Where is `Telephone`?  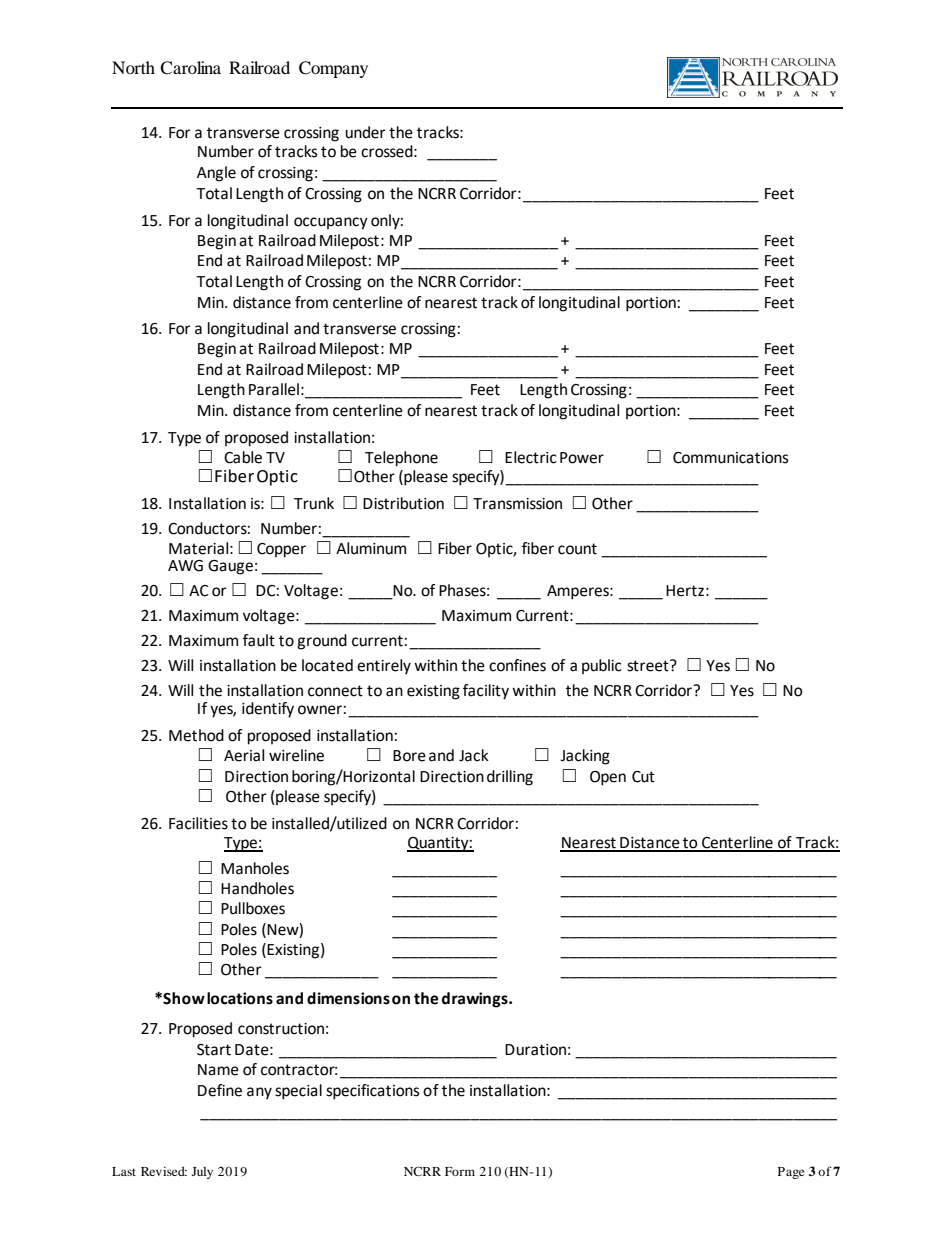 Telephone is located at coordinates (401, 459).
